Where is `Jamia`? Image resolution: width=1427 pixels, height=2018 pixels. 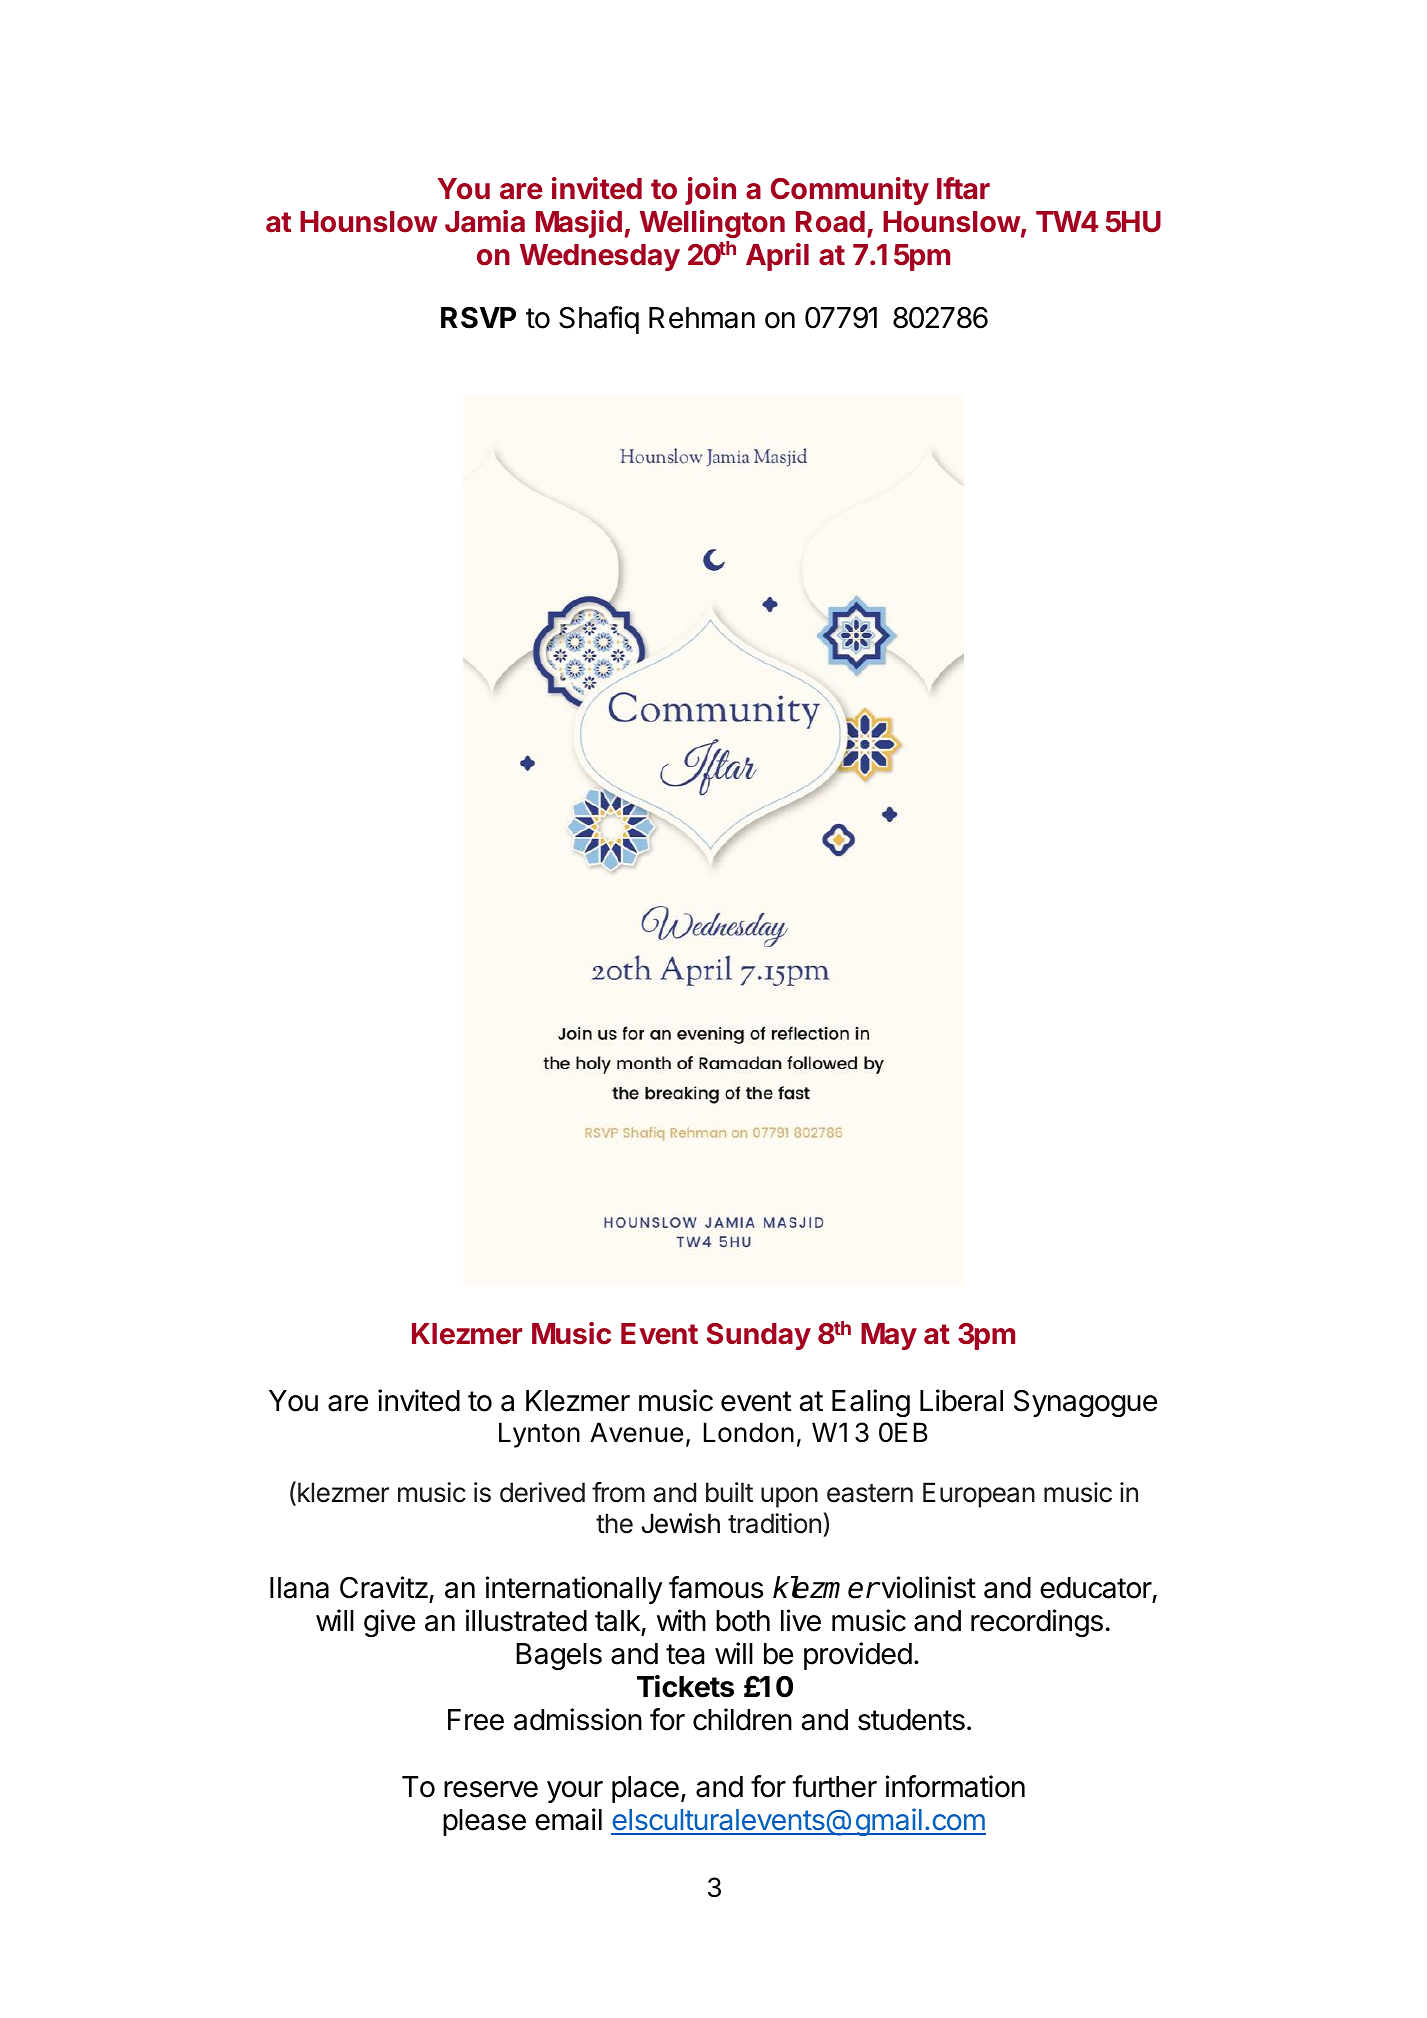
Jamia is located at coordinates (485, 221).
